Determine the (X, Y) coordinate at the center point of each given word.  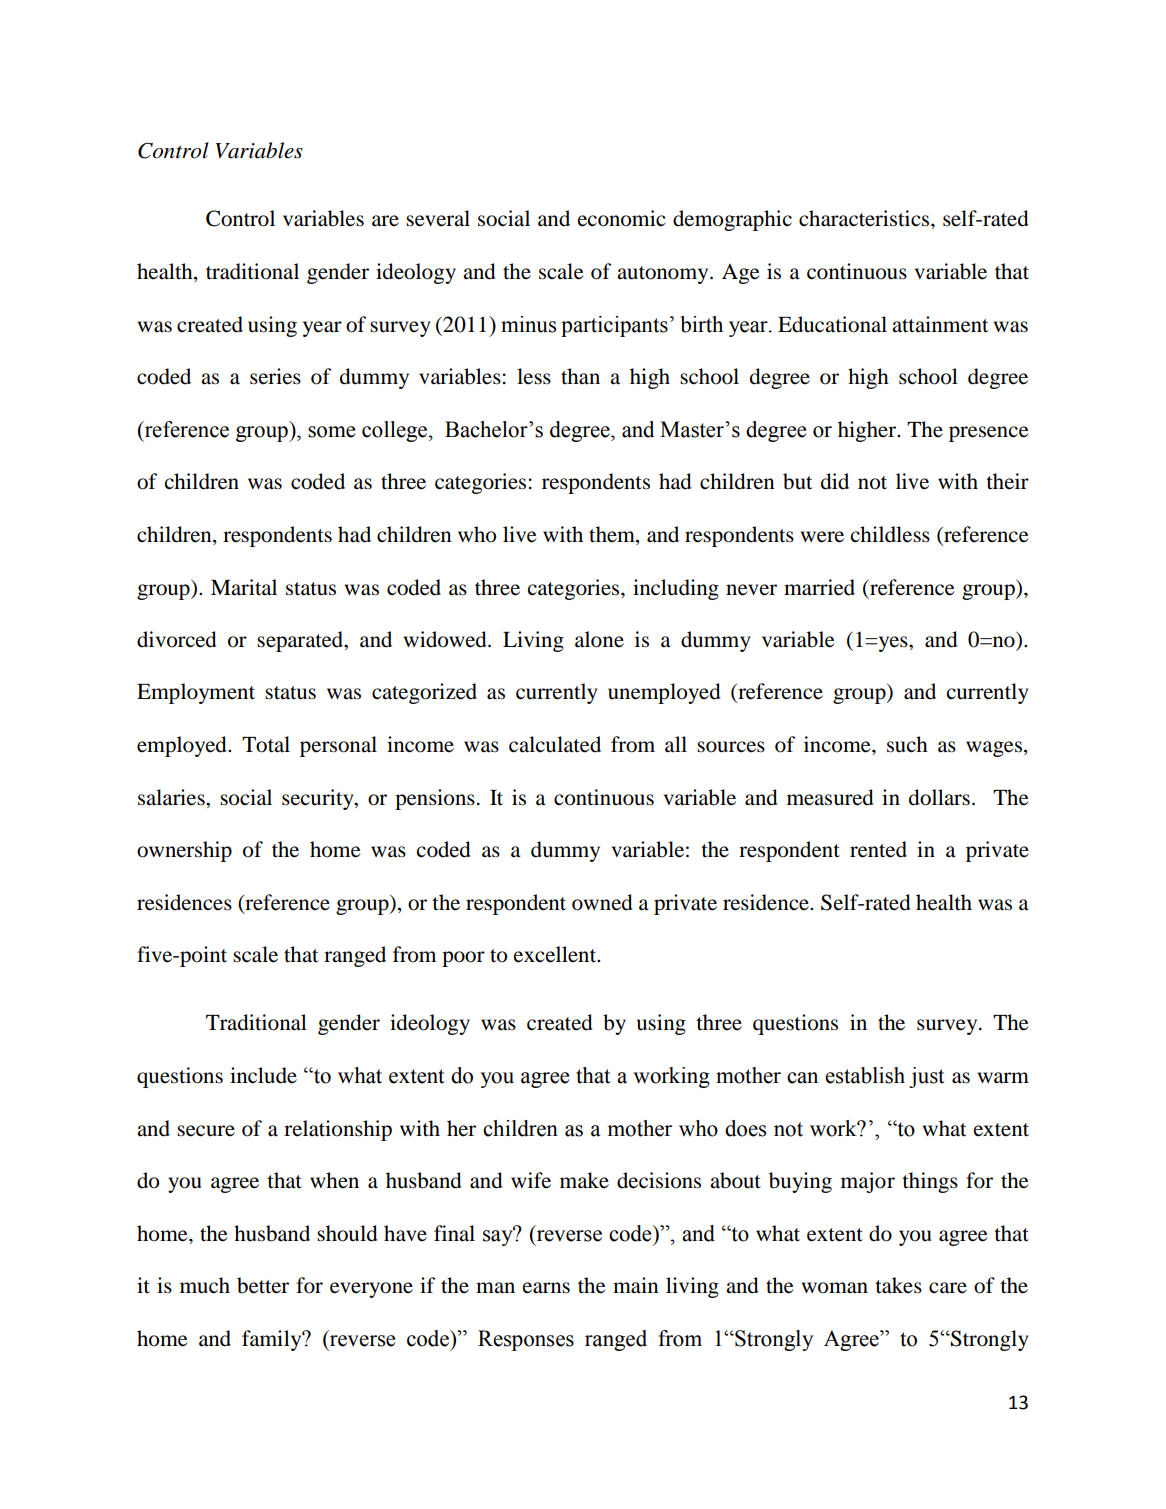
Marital (244, 587)
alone (599, 639)
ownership (184, 851)
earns (546, 1288)
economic (621, 218)
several (438, 218)
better (263, 1285)
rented (878, 849)
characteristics (865, 218)
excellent (556, 954)
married (819, 587)
